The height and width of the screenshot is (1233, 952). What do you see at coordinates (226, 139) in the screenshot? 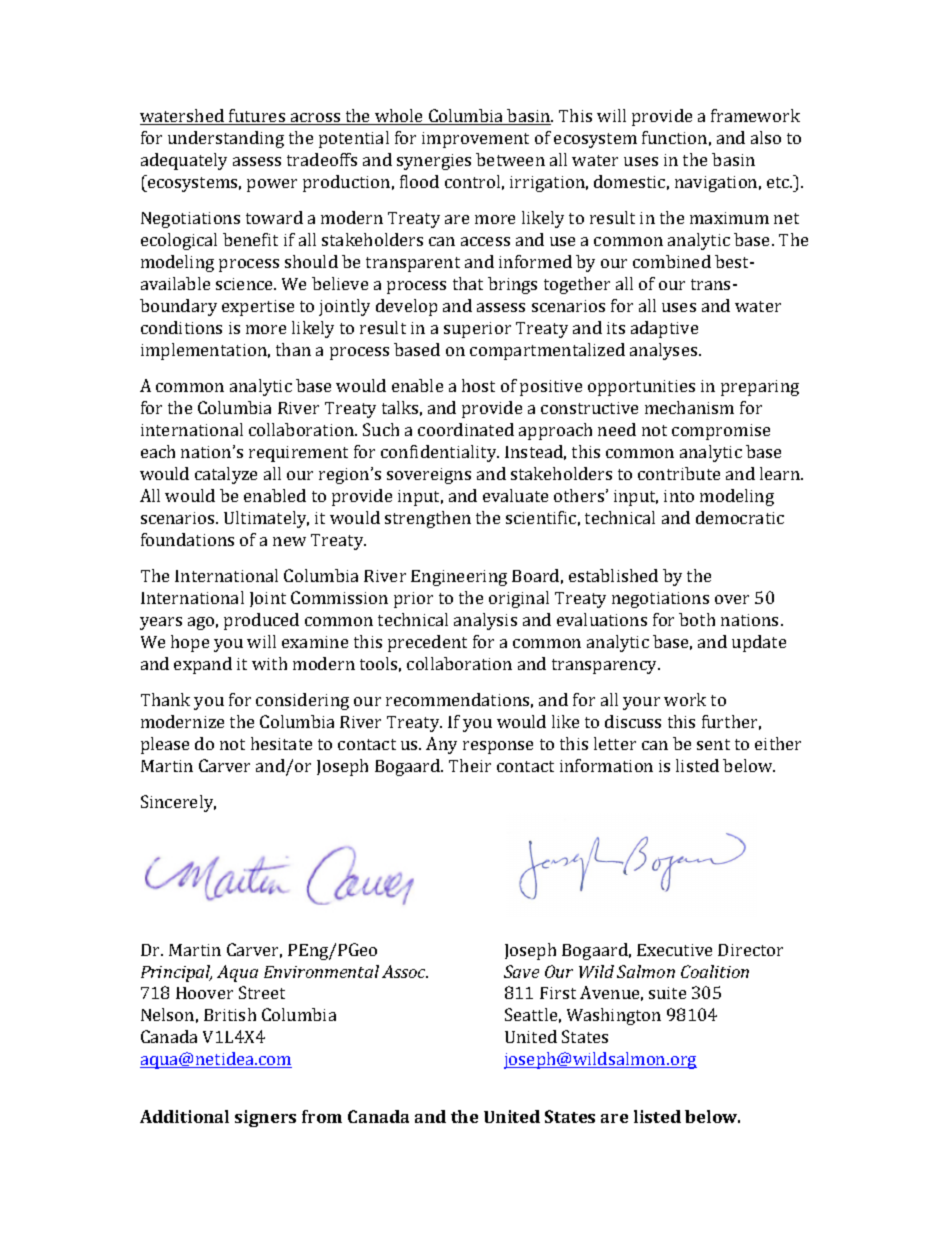
I see `understanding` at bounding box center [226, 139].
